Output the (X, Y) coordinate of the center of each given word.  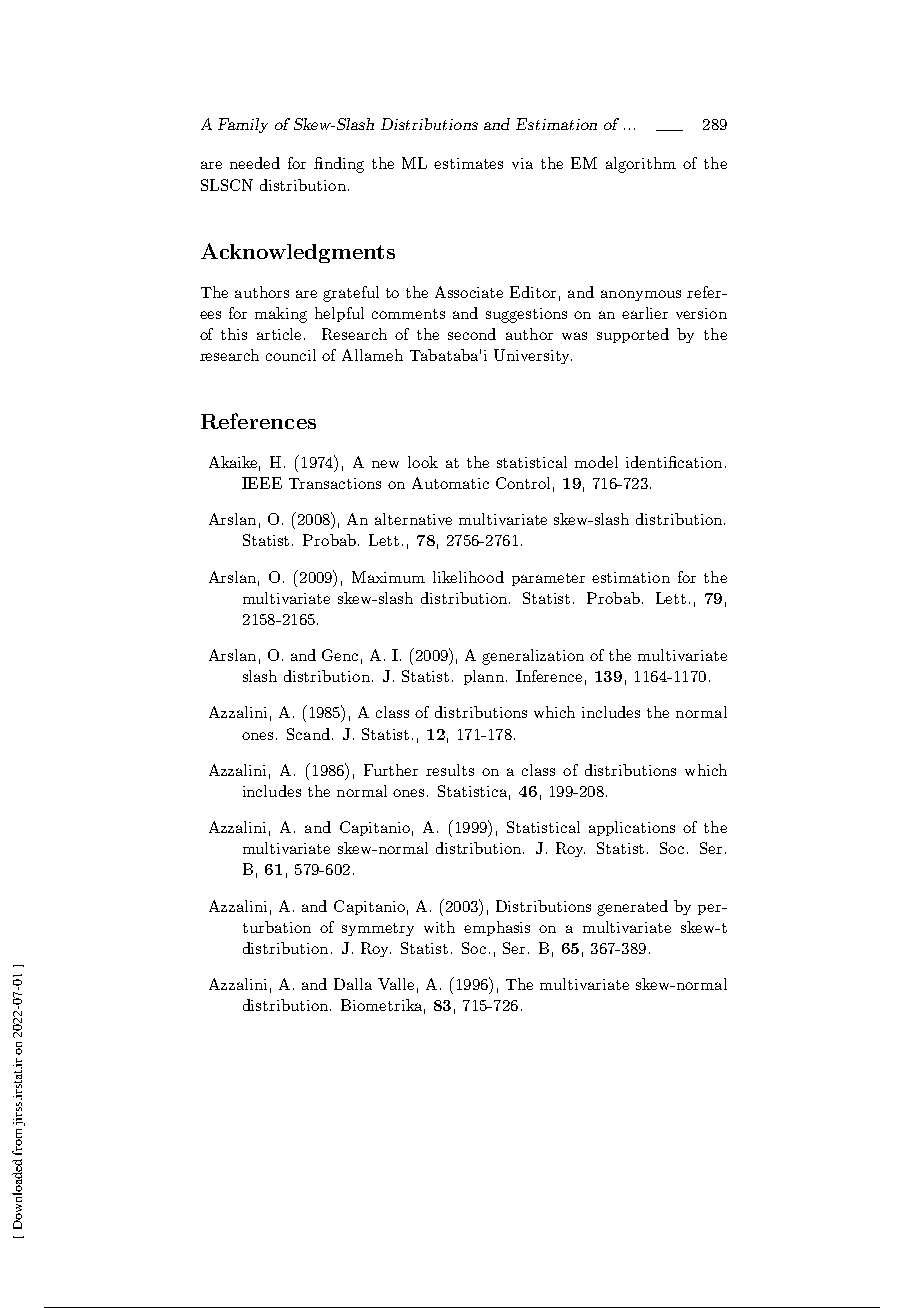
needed (255, 163)
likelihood (468, 577)
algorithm (641, 165)
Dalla (353, 984)
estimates (468, 163)
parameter (548, 579)
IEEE (262, 483)
